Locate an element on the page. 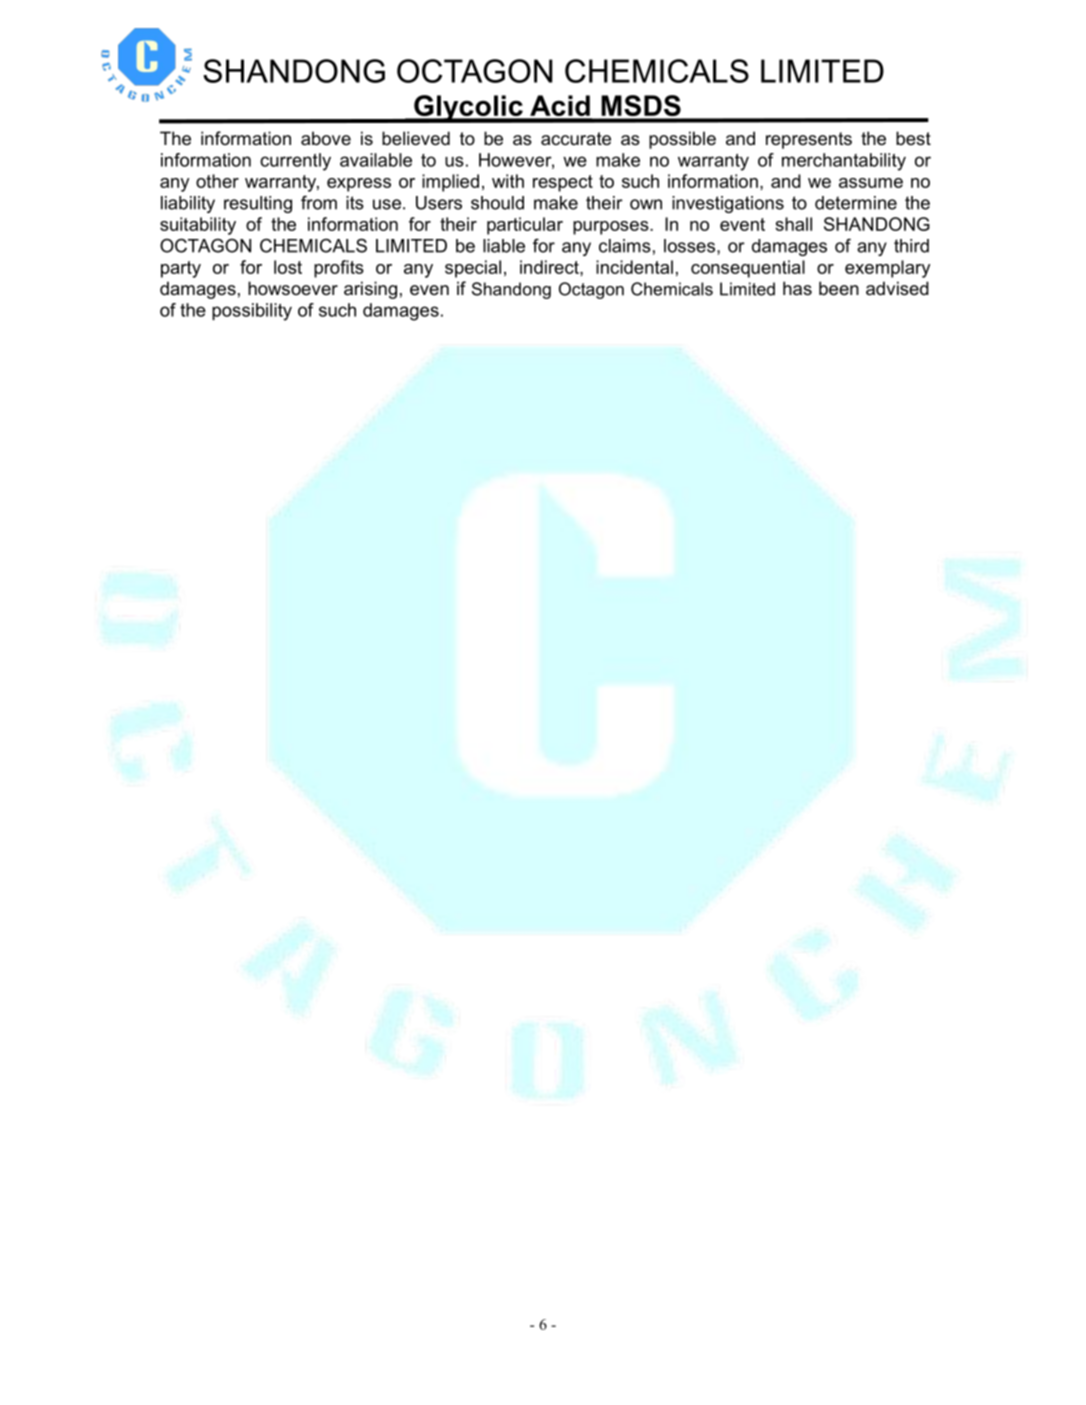  represents is located at coordinates (809, 140).
